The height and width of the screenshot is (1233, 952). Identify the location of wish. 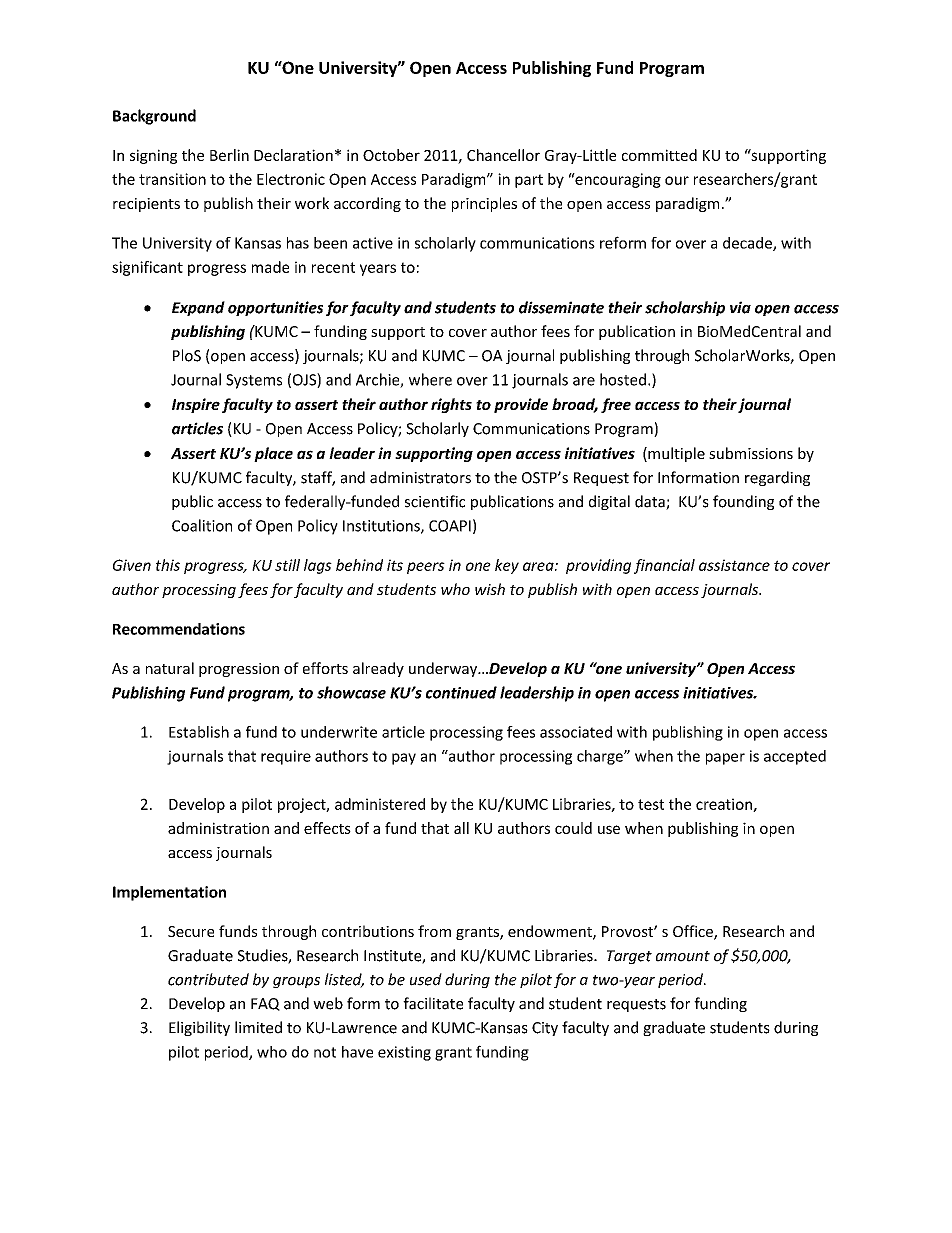
(490, 589).
